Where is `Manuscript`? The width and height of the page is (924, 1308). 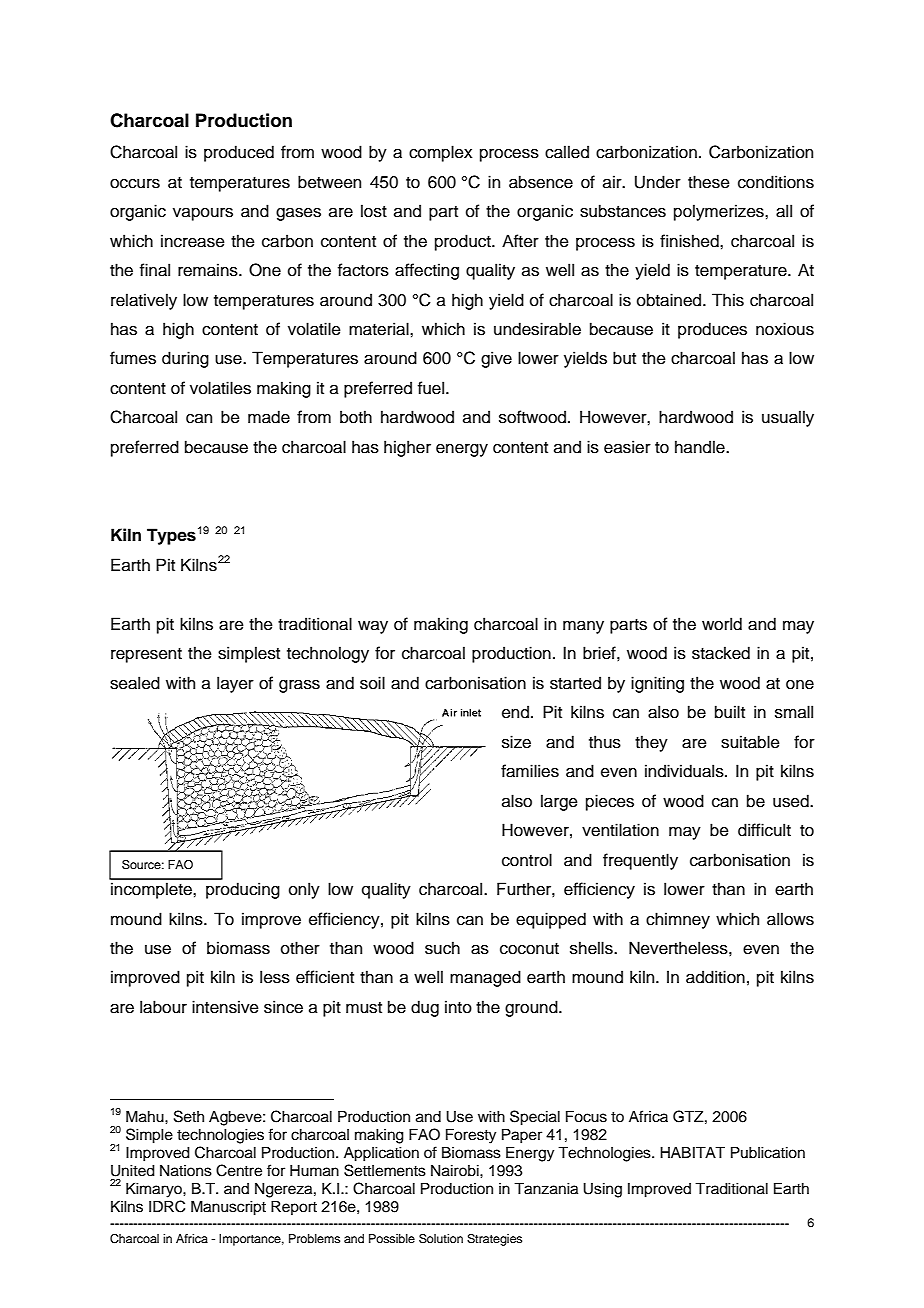 Manuscript is located at coordinates (228, 1208).
